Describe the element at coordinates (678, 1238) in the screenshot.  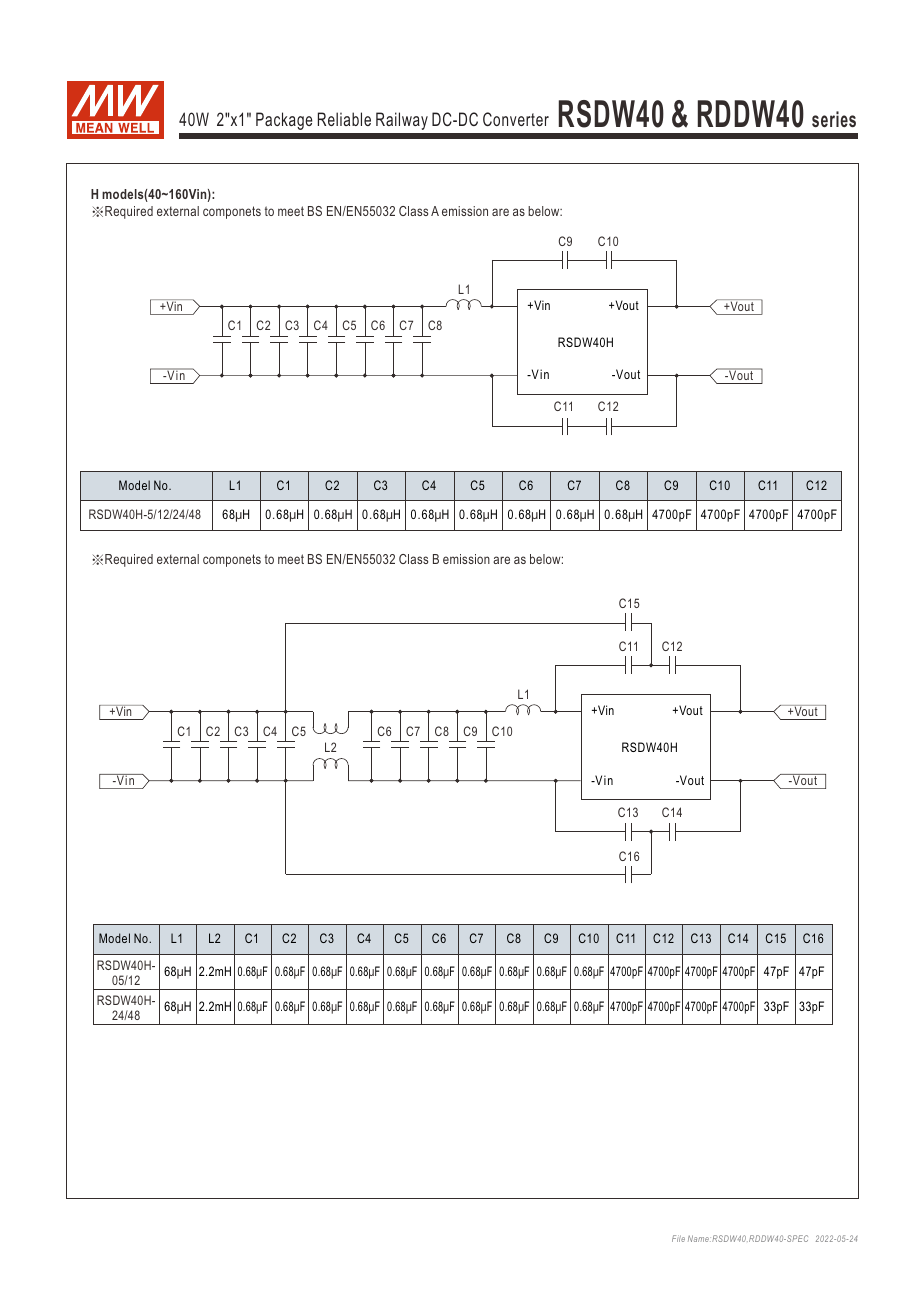
I see `File` at that location.
